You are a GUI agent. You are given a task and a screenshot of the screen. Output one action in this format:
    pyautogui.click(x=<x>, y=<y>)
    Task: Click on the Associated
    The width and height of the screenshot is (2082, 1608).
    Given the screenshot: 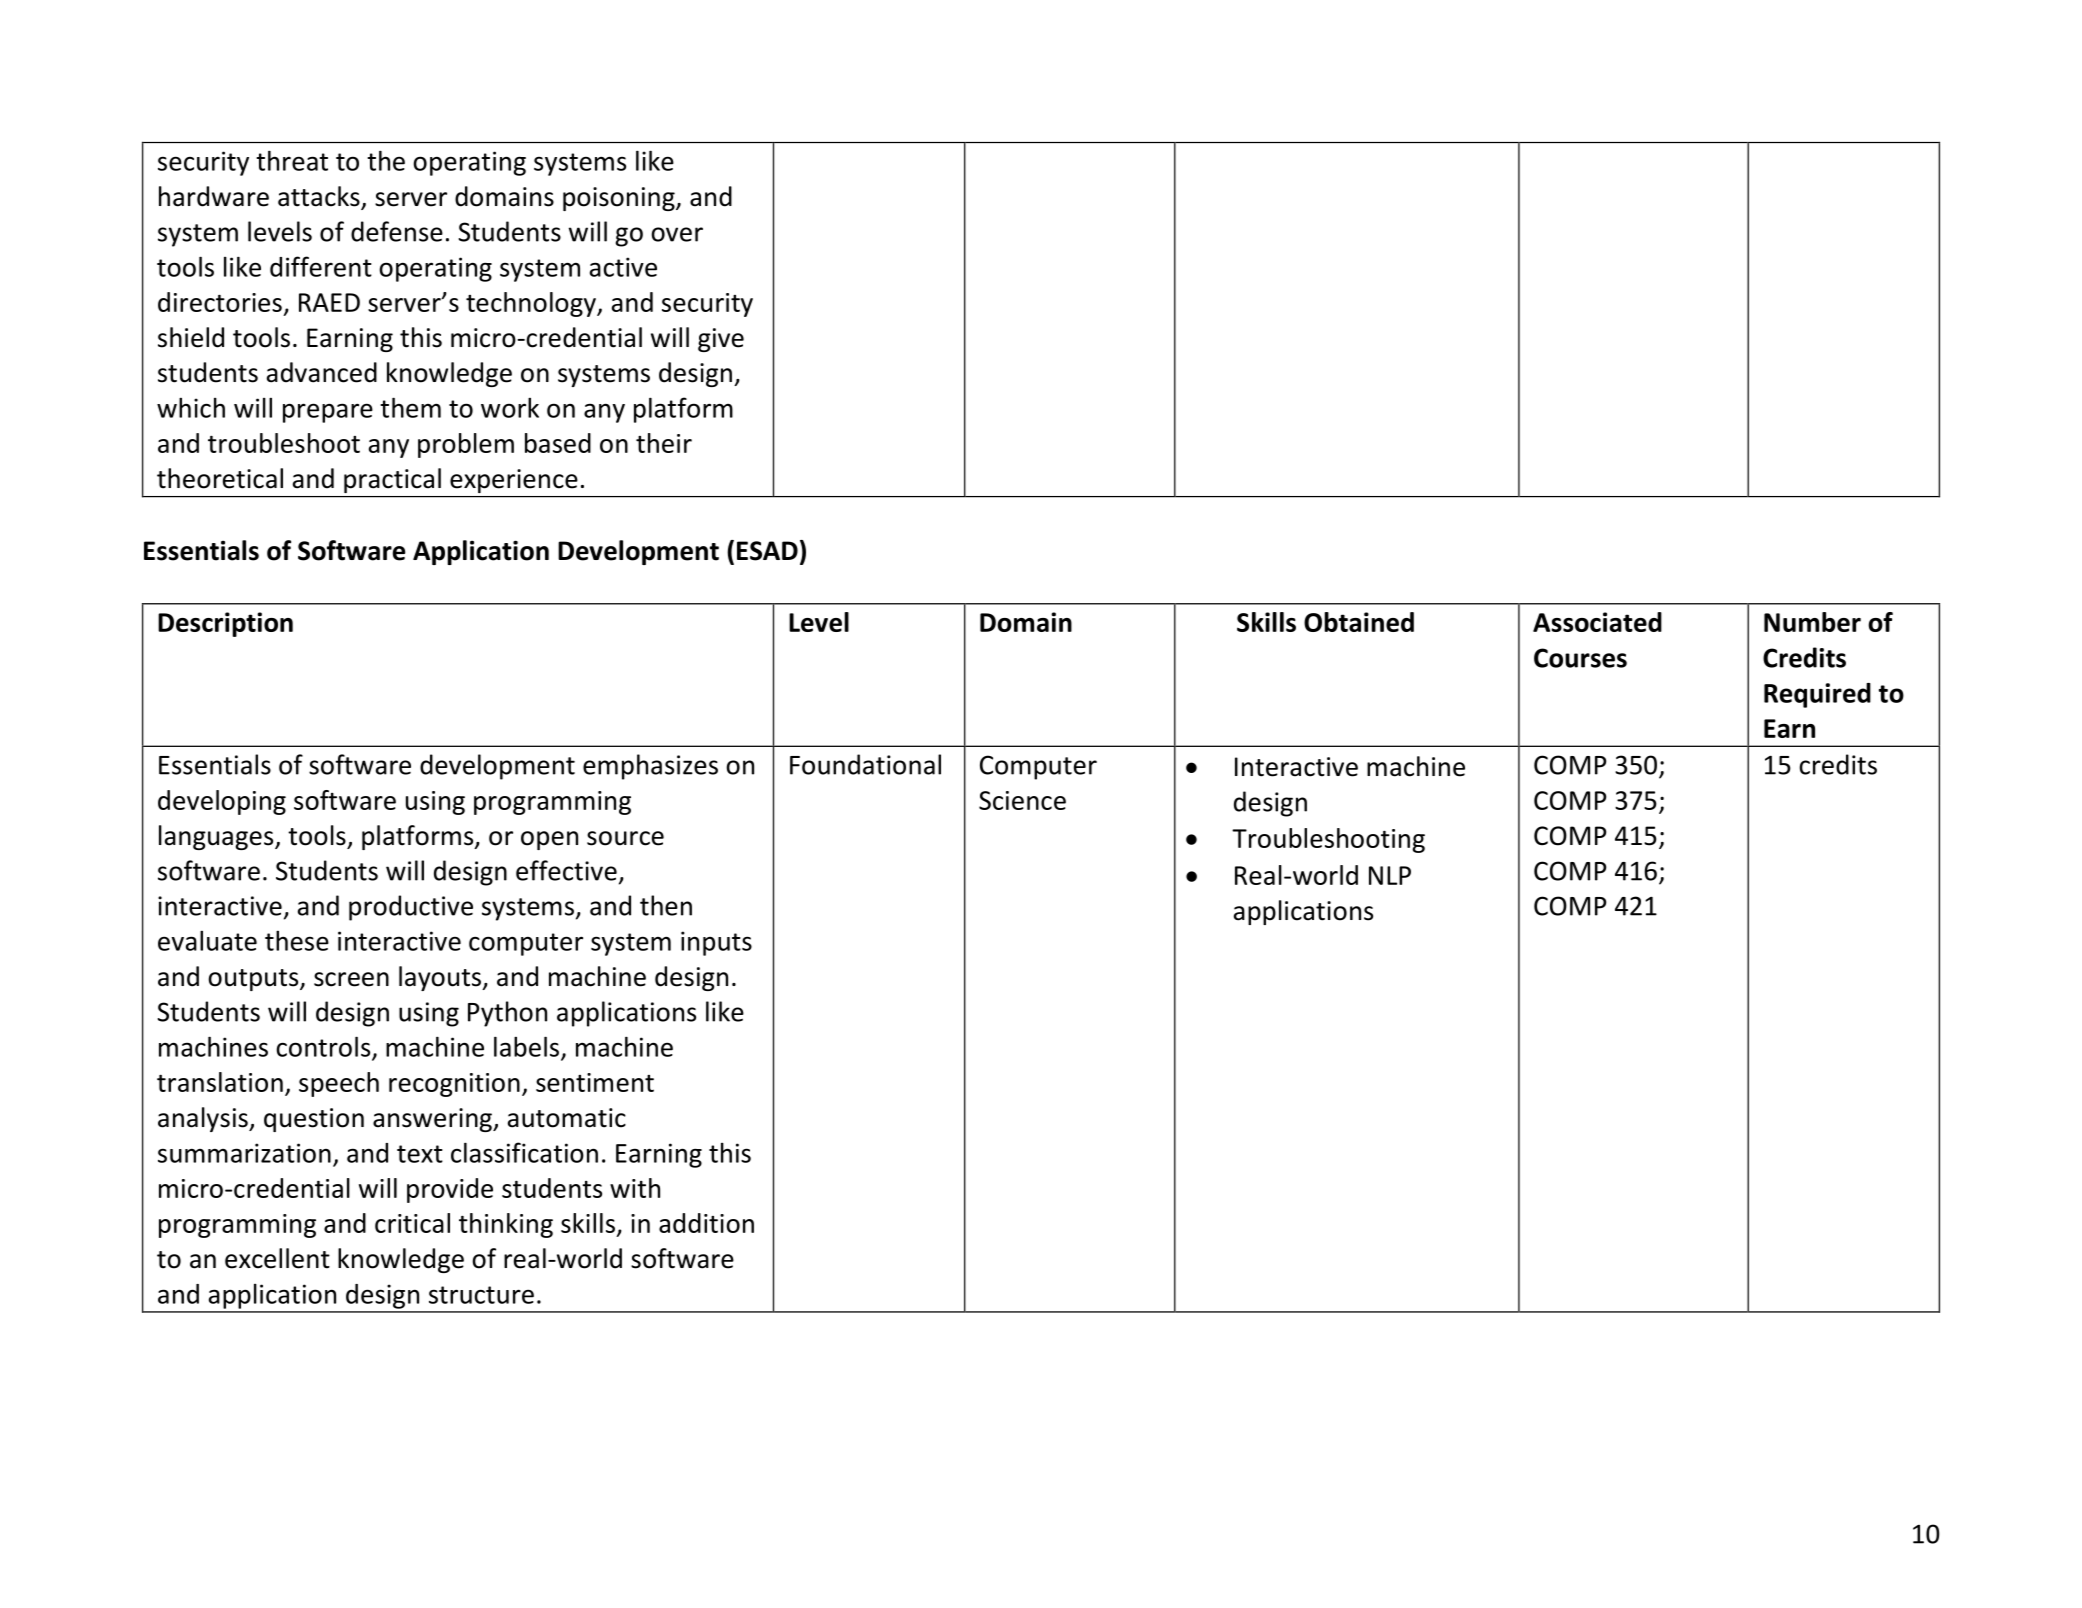 What is the action you would take?
    pyautogui.click(x=1597, y=622)
